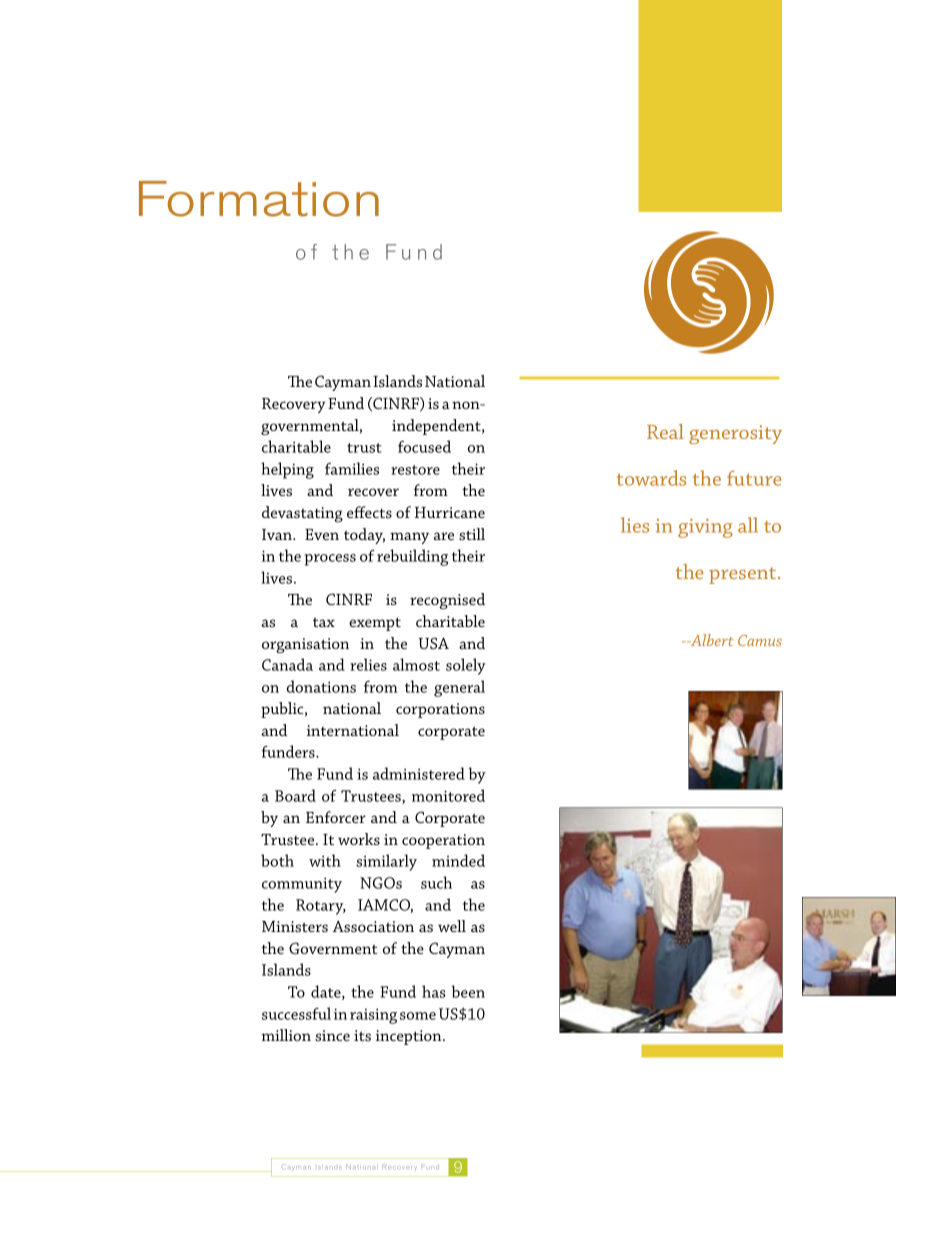 Image resolution: width=952 pixels, height=1233 pixels. I want to click on successful, so click(296, 1013).
